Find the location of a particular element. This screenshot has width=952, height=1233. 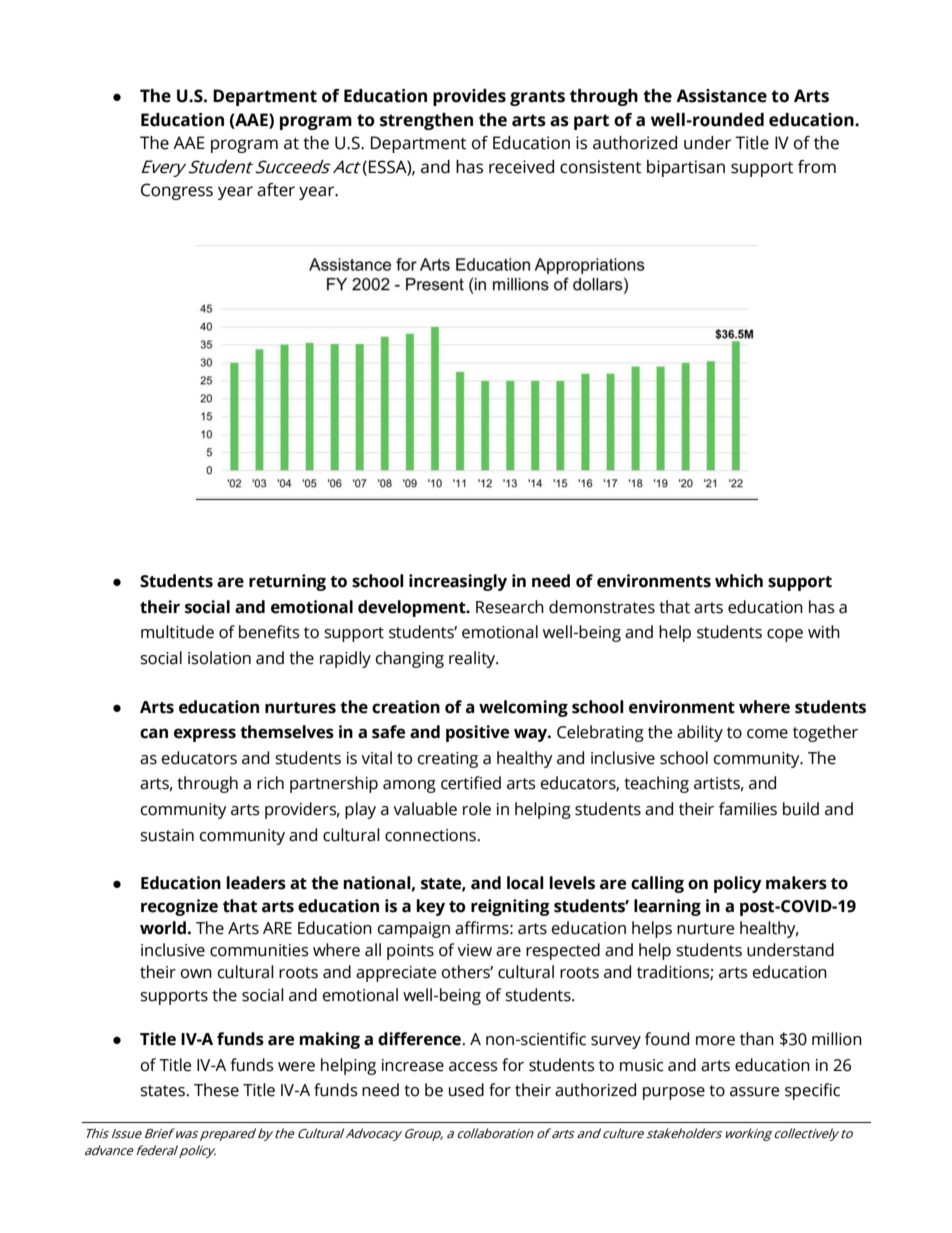

than is located at coordinates (757, 1039).
